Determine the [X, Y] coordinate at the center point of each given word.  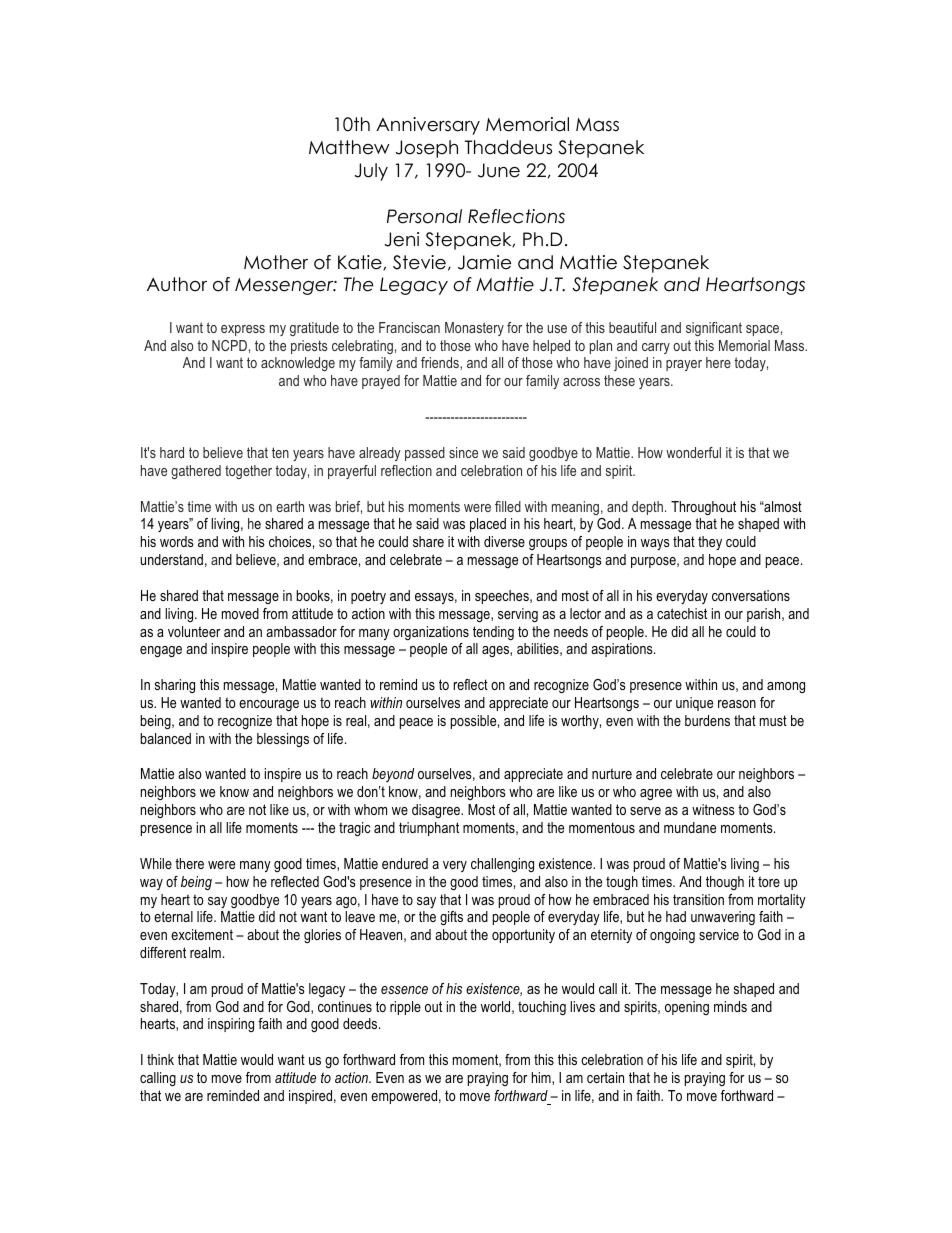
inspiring [231, 1025]
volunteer [194, 631]
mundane [690, 827]
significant [714, 329]
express [243, 330]
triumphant [429, 829]
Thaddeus [508, 147]
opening [687, 1008]
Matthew [349, 147]
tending [493, 633]
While [156, 863]
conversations [751, 595]
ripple [405, 1008]
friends [441, 363]
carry [656, 348]
